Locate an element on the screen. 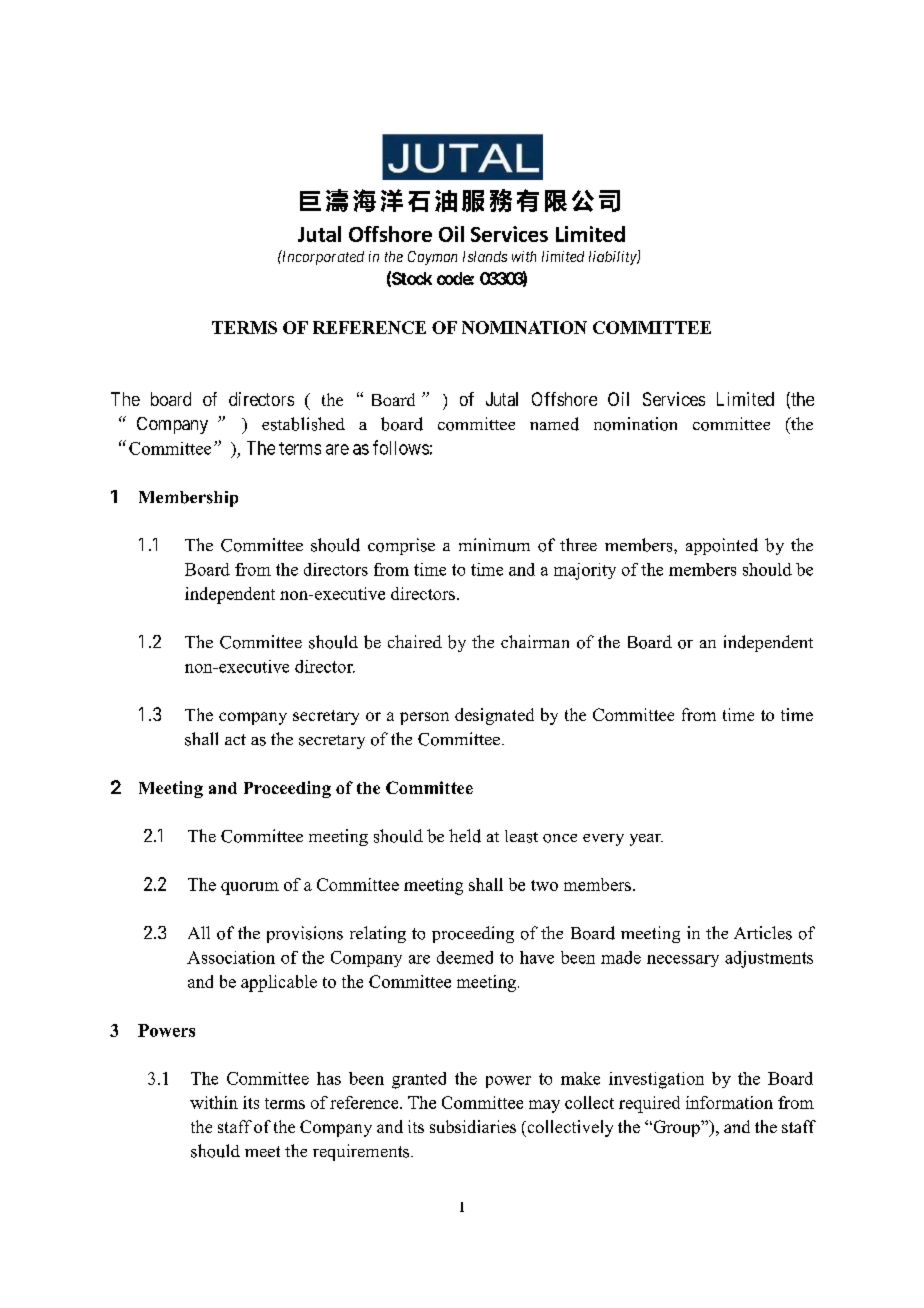 Image resolution: width=924 pixels, height=1308 pixels. established is located at coordinates (303, 424).
